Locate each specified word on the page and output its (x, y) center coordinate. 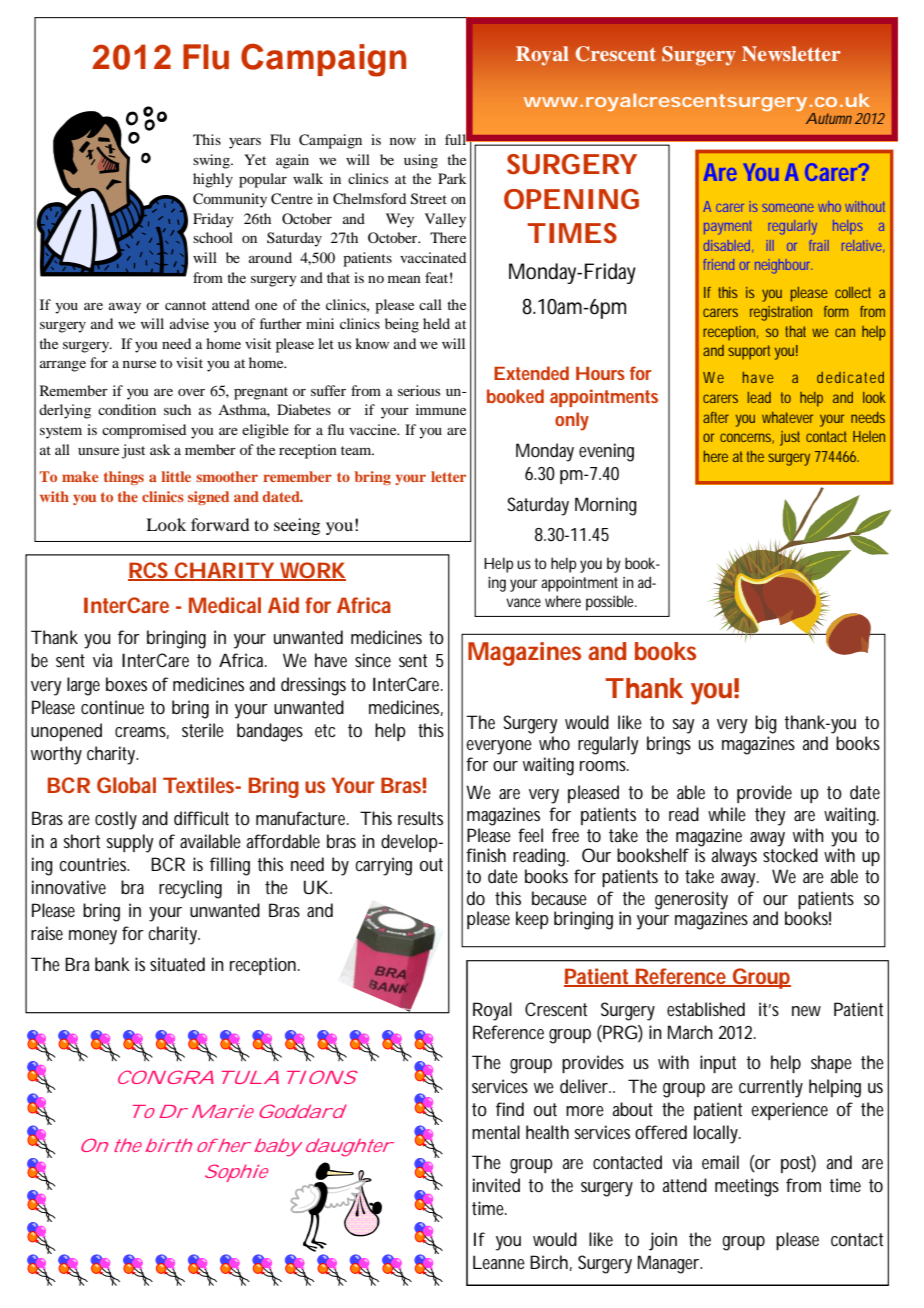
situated (177, 964)
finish (486, 855)
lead (759, 397)
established (706, 1009)
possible (611, 603)
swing (212, 161)
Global (126, 785)
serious (419, 390)
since (373, 660)
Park (452, 178)
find (510, 1109)
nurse (139, 364)
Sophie (236, 1173)
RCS (150, 571)
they (770, 816)
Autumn (829, 118)
